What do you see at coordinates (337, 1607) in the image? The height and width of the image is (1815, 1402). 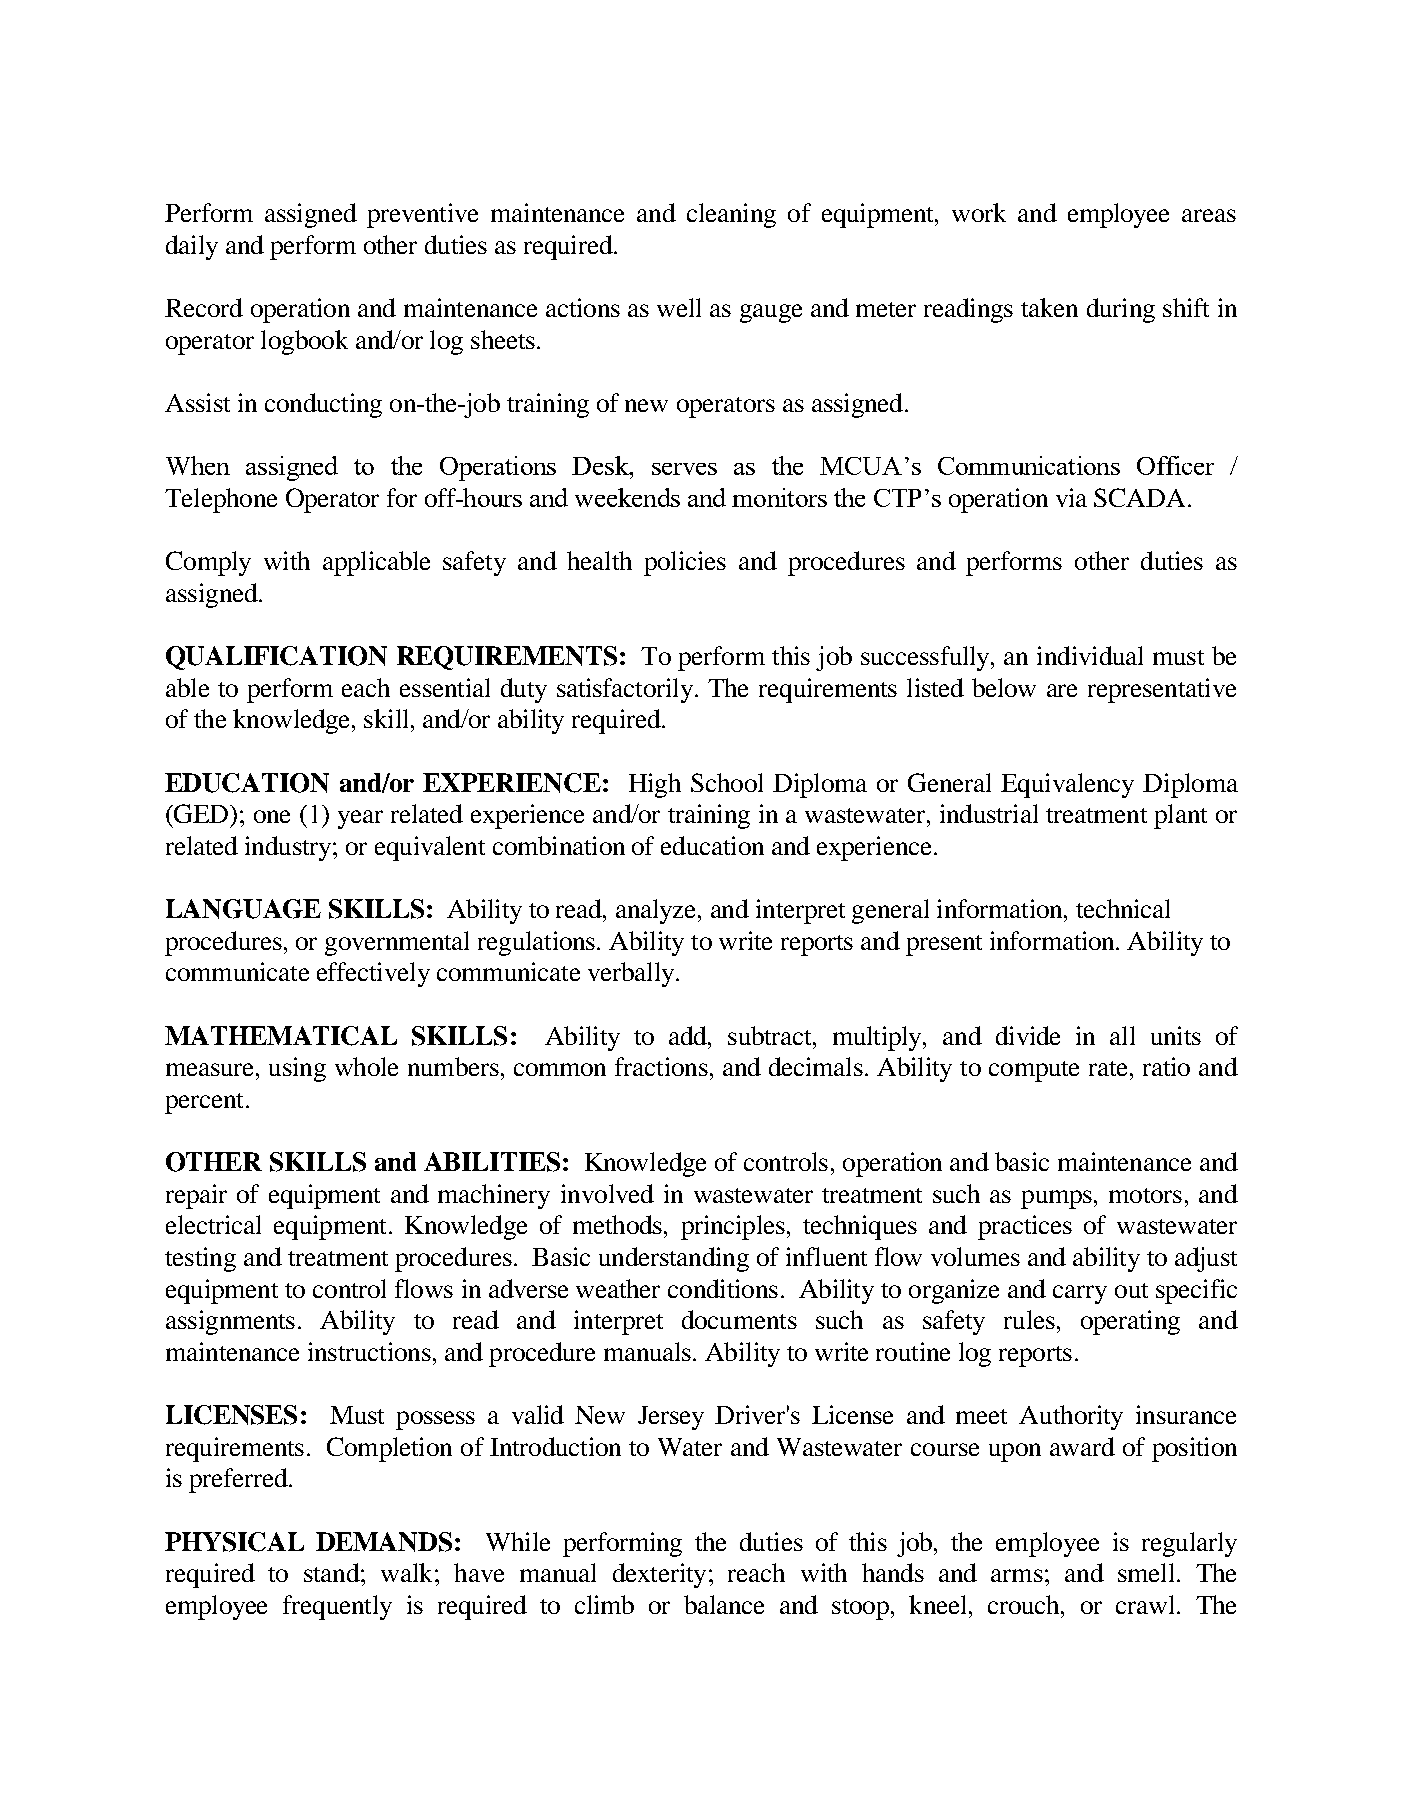 I see `frequently` at bounding box center [337, 1607].
